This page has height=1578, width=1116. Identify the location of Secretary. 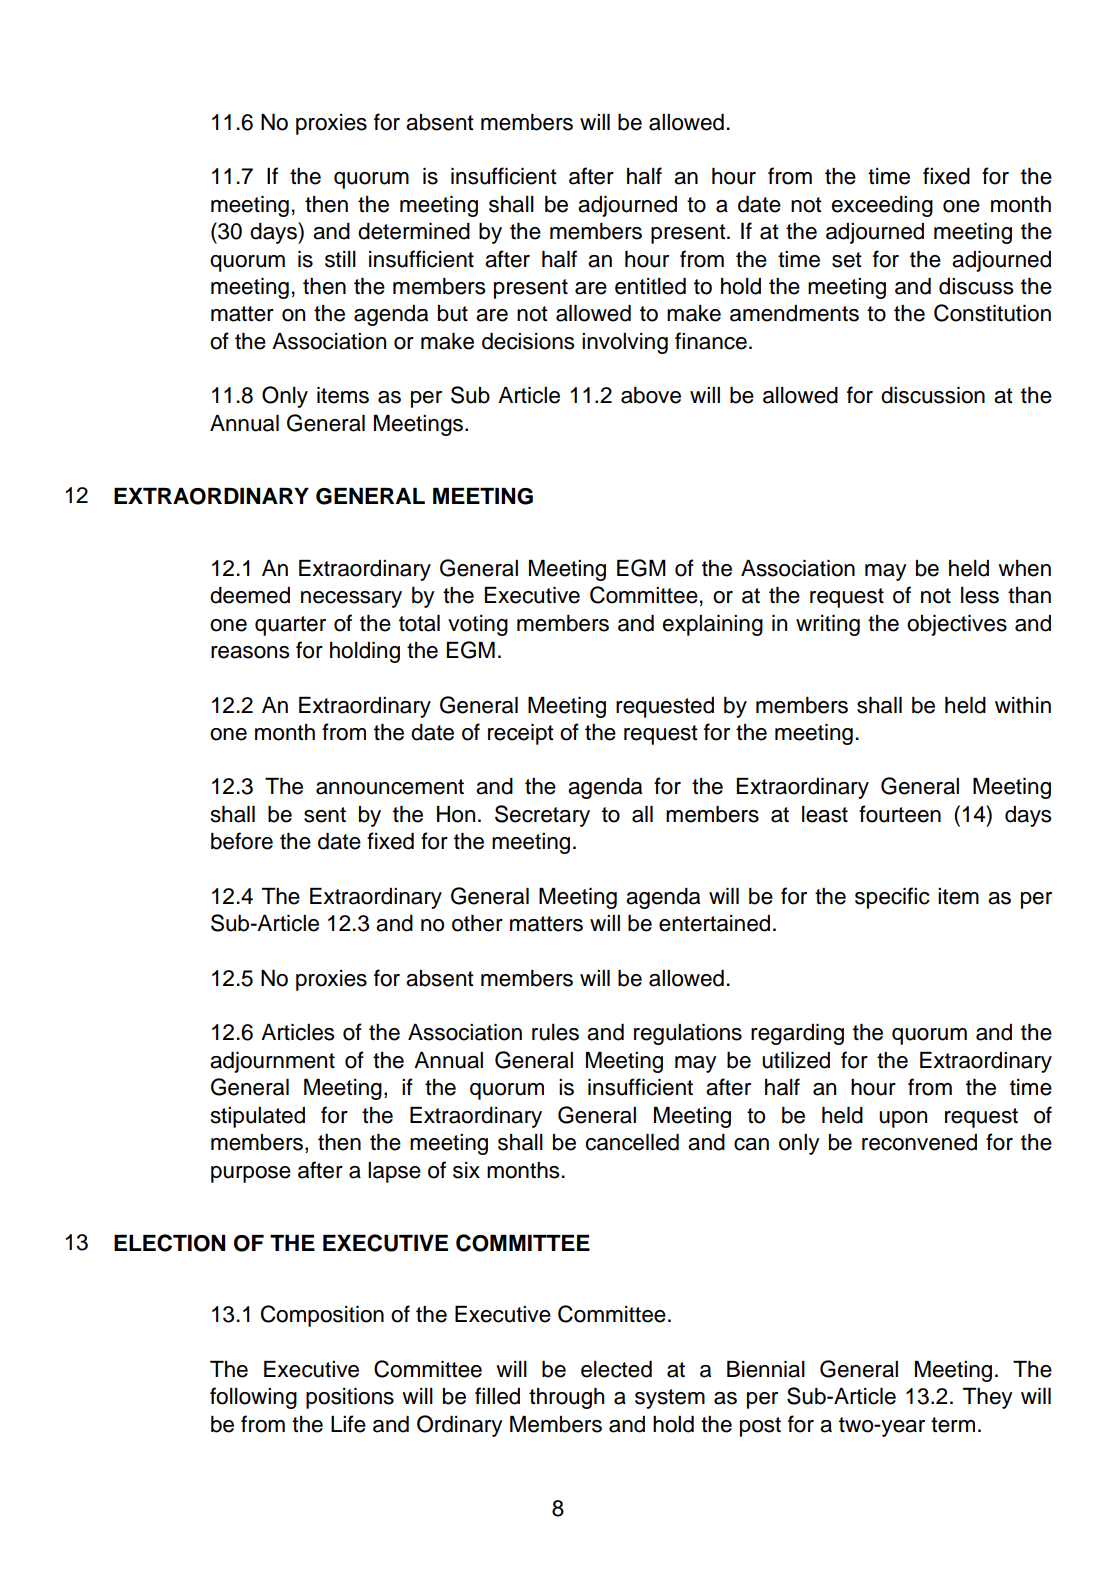
(542, 816).
